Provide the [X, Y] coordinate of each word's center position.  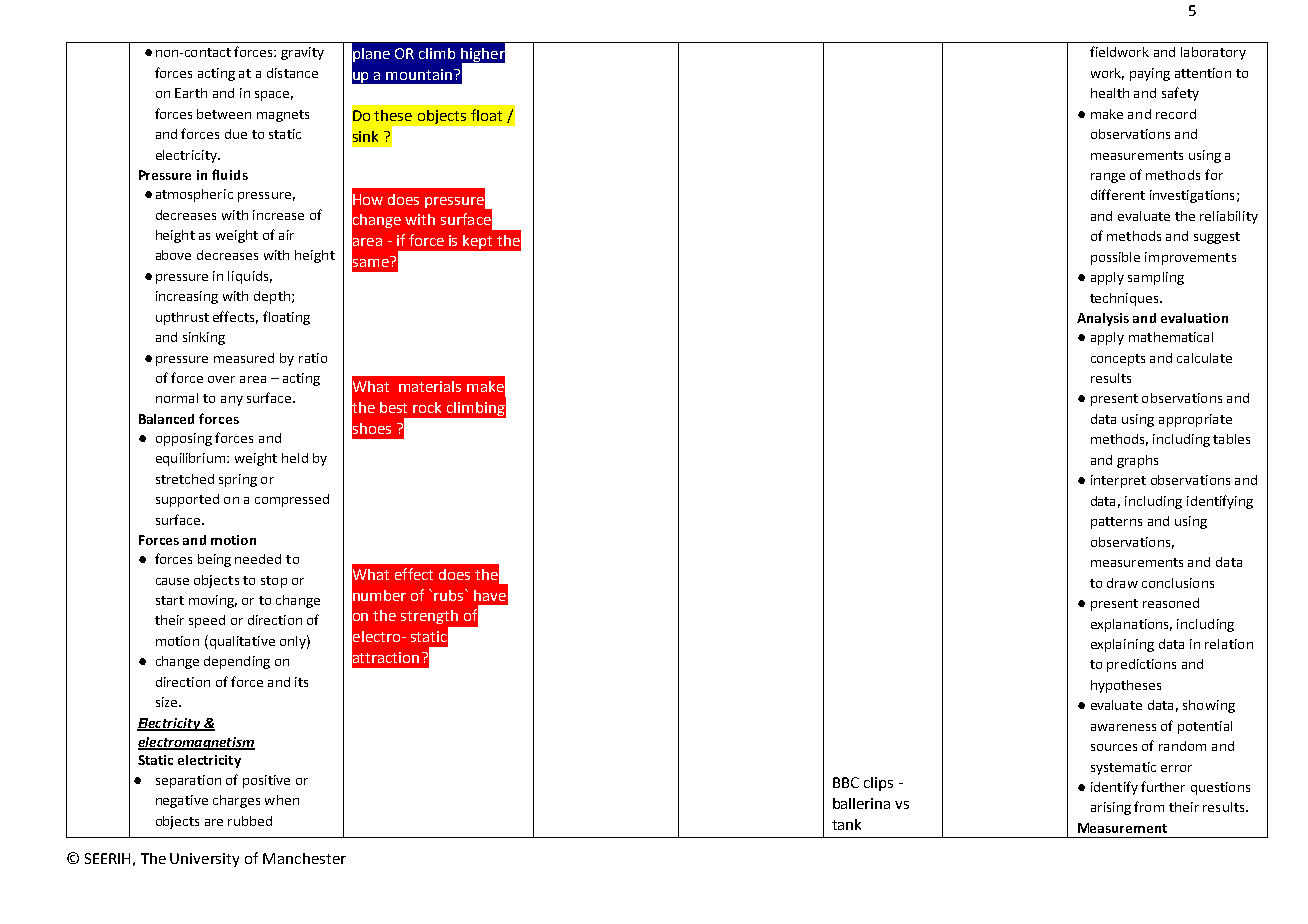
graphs [1137, 461]
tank [846, 824]
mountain [420, 74]
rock [427, 407]
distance [292, 73]
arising [1111, 808]
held [295, 458]
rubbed [250, 821]
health [1110, 93]
